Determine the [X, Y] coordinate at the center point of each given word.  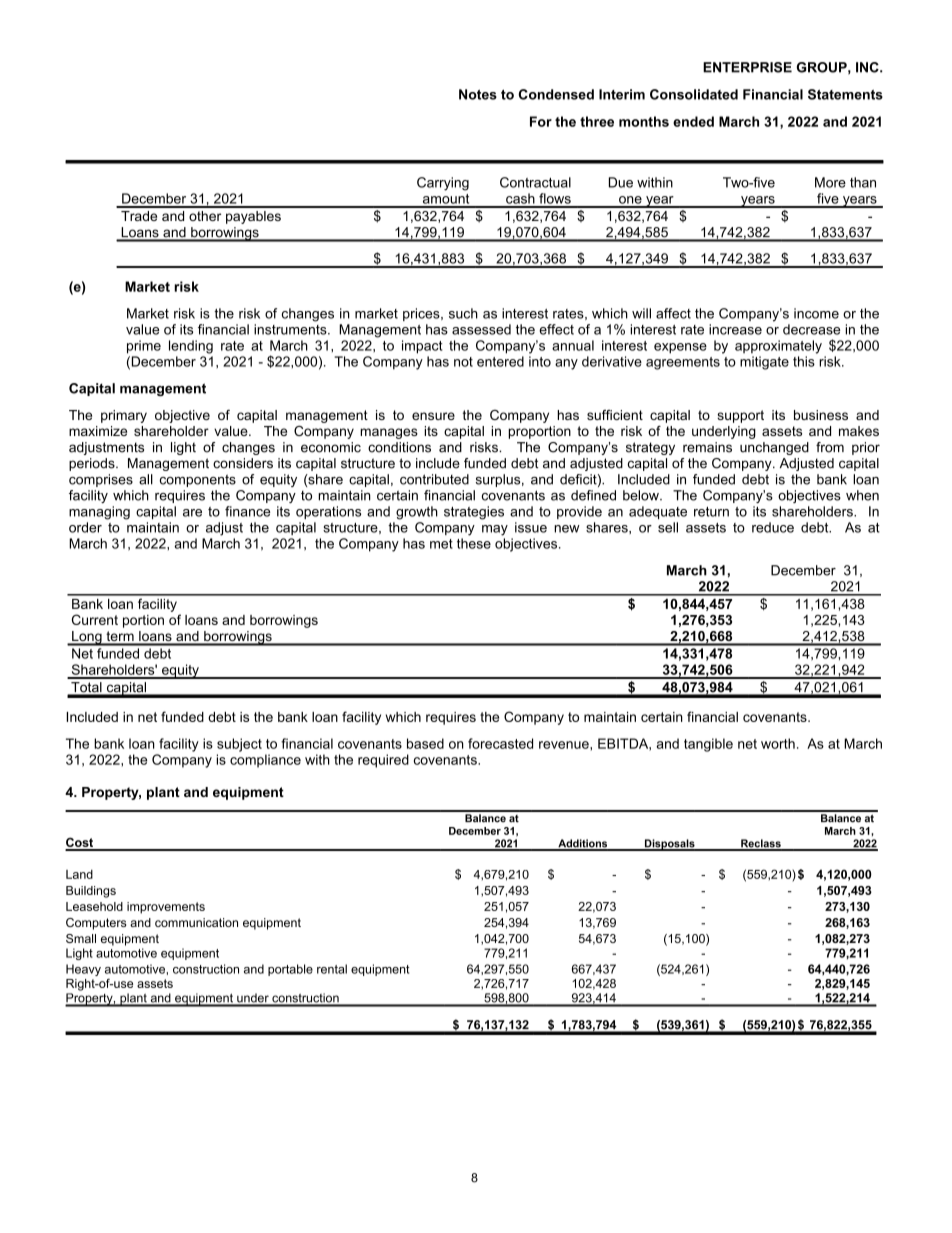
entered [500, 361]
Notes [478, 94]
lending [191, 347]
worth [778, 743]
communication [196, 922]
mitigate [764, 363]
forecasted [500, 743]
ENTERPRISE [747, 67]
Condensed [556, 94]
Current [95, 619]
